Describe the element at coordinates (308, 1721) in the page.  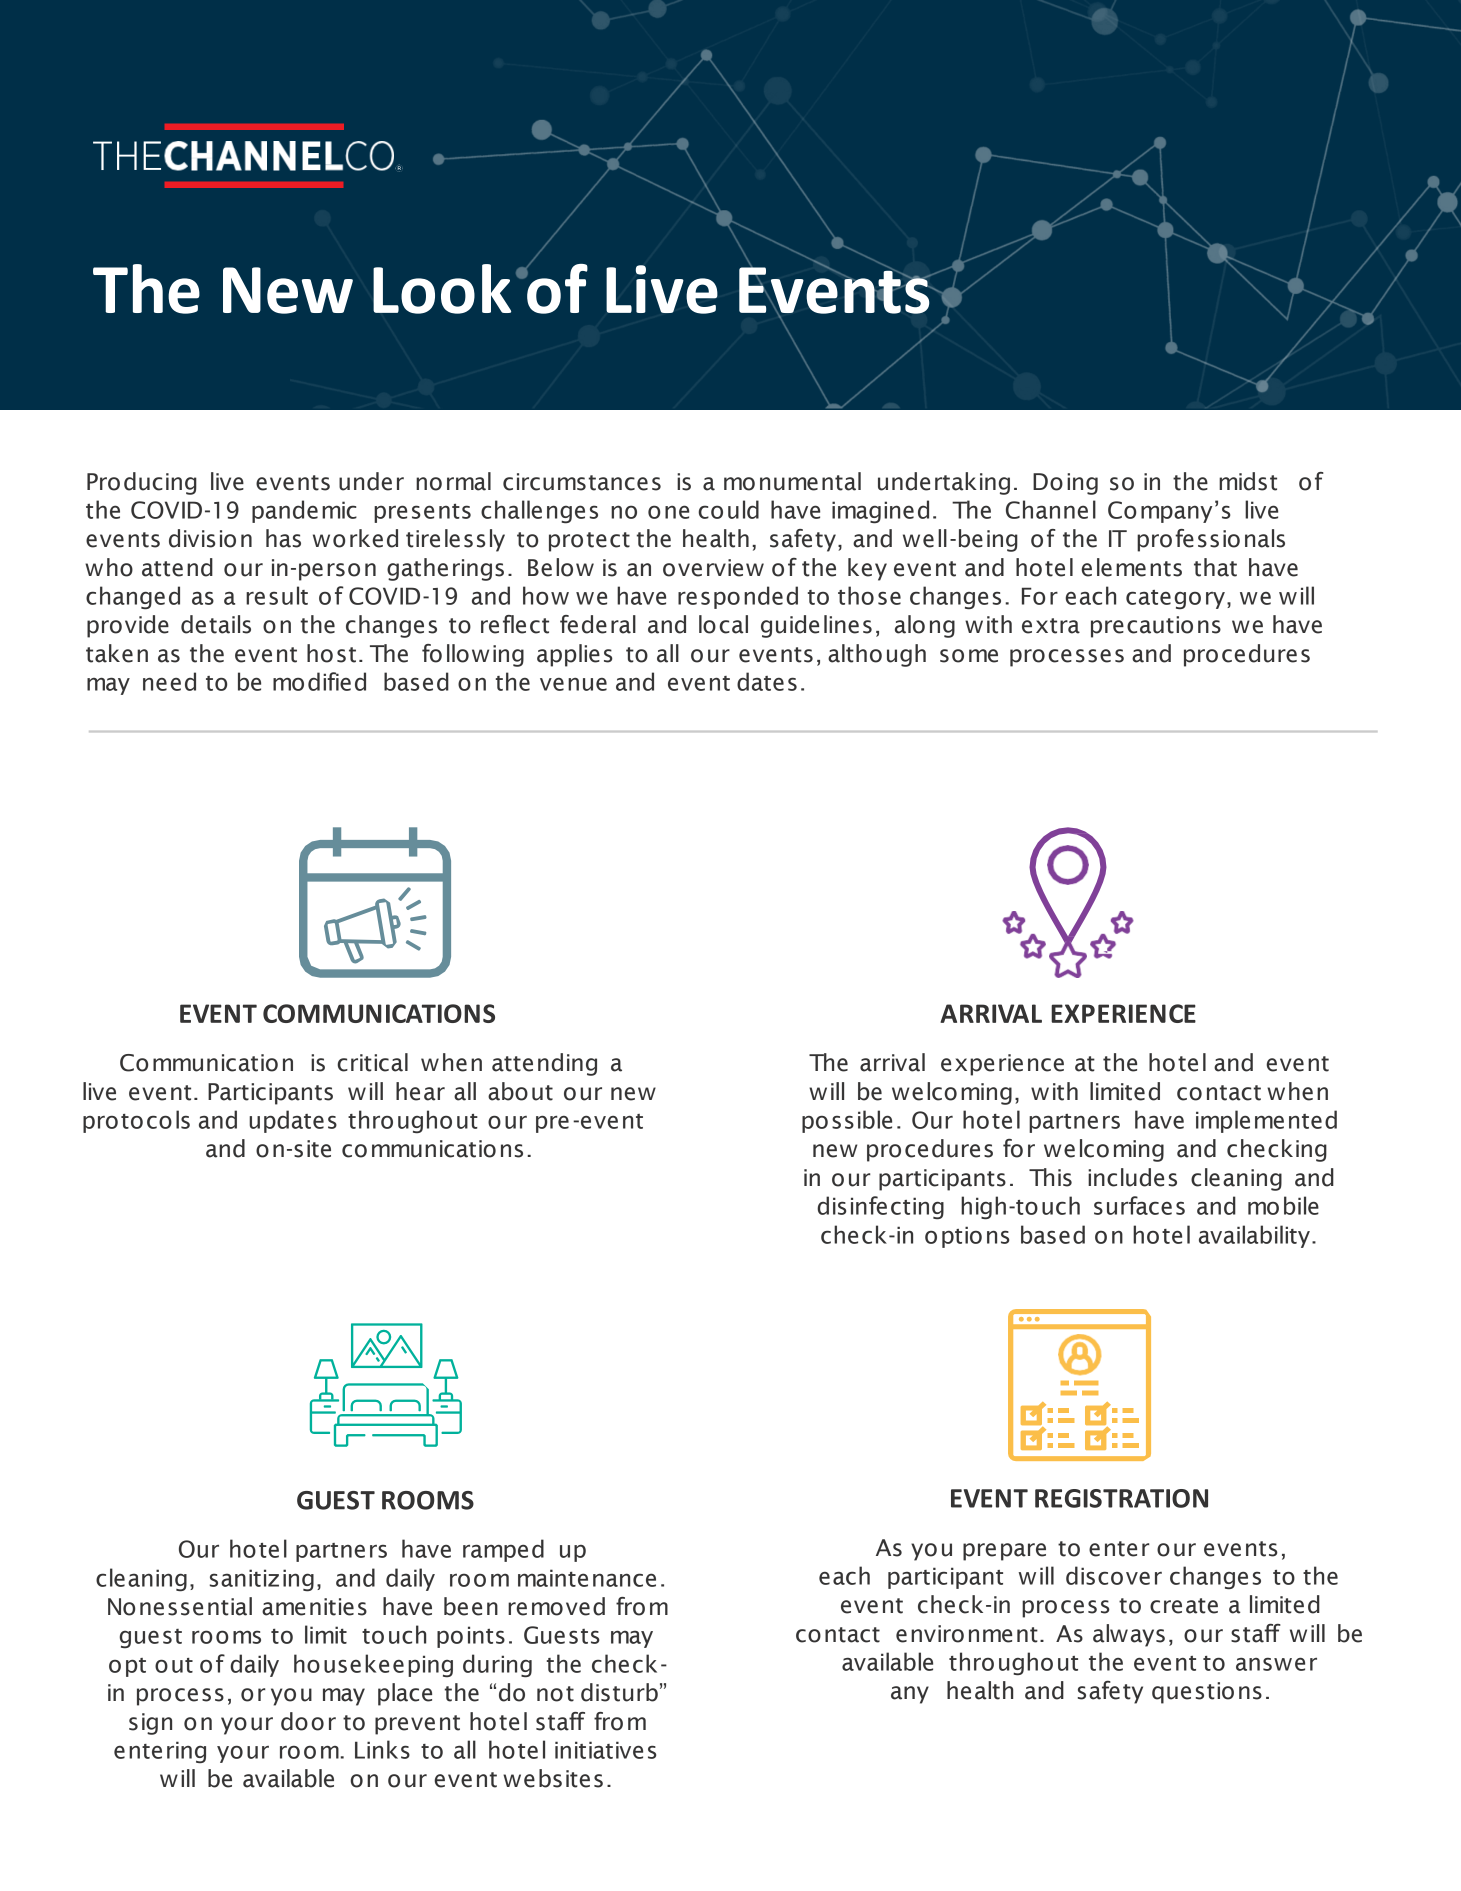
I see `door` at that location.
